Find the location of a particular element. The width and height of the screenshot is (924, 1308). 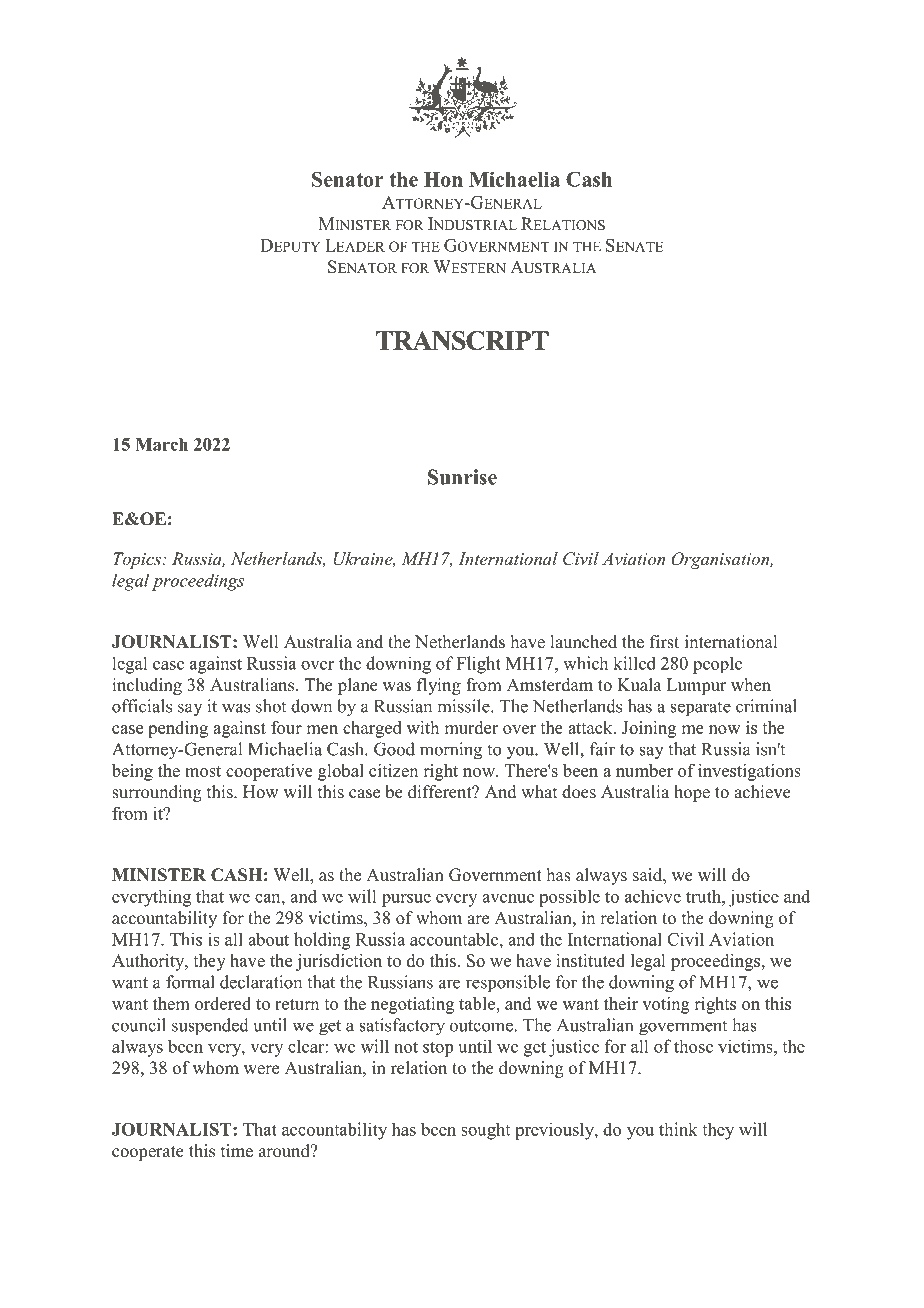

think is located at coordinates (678, 1129).
